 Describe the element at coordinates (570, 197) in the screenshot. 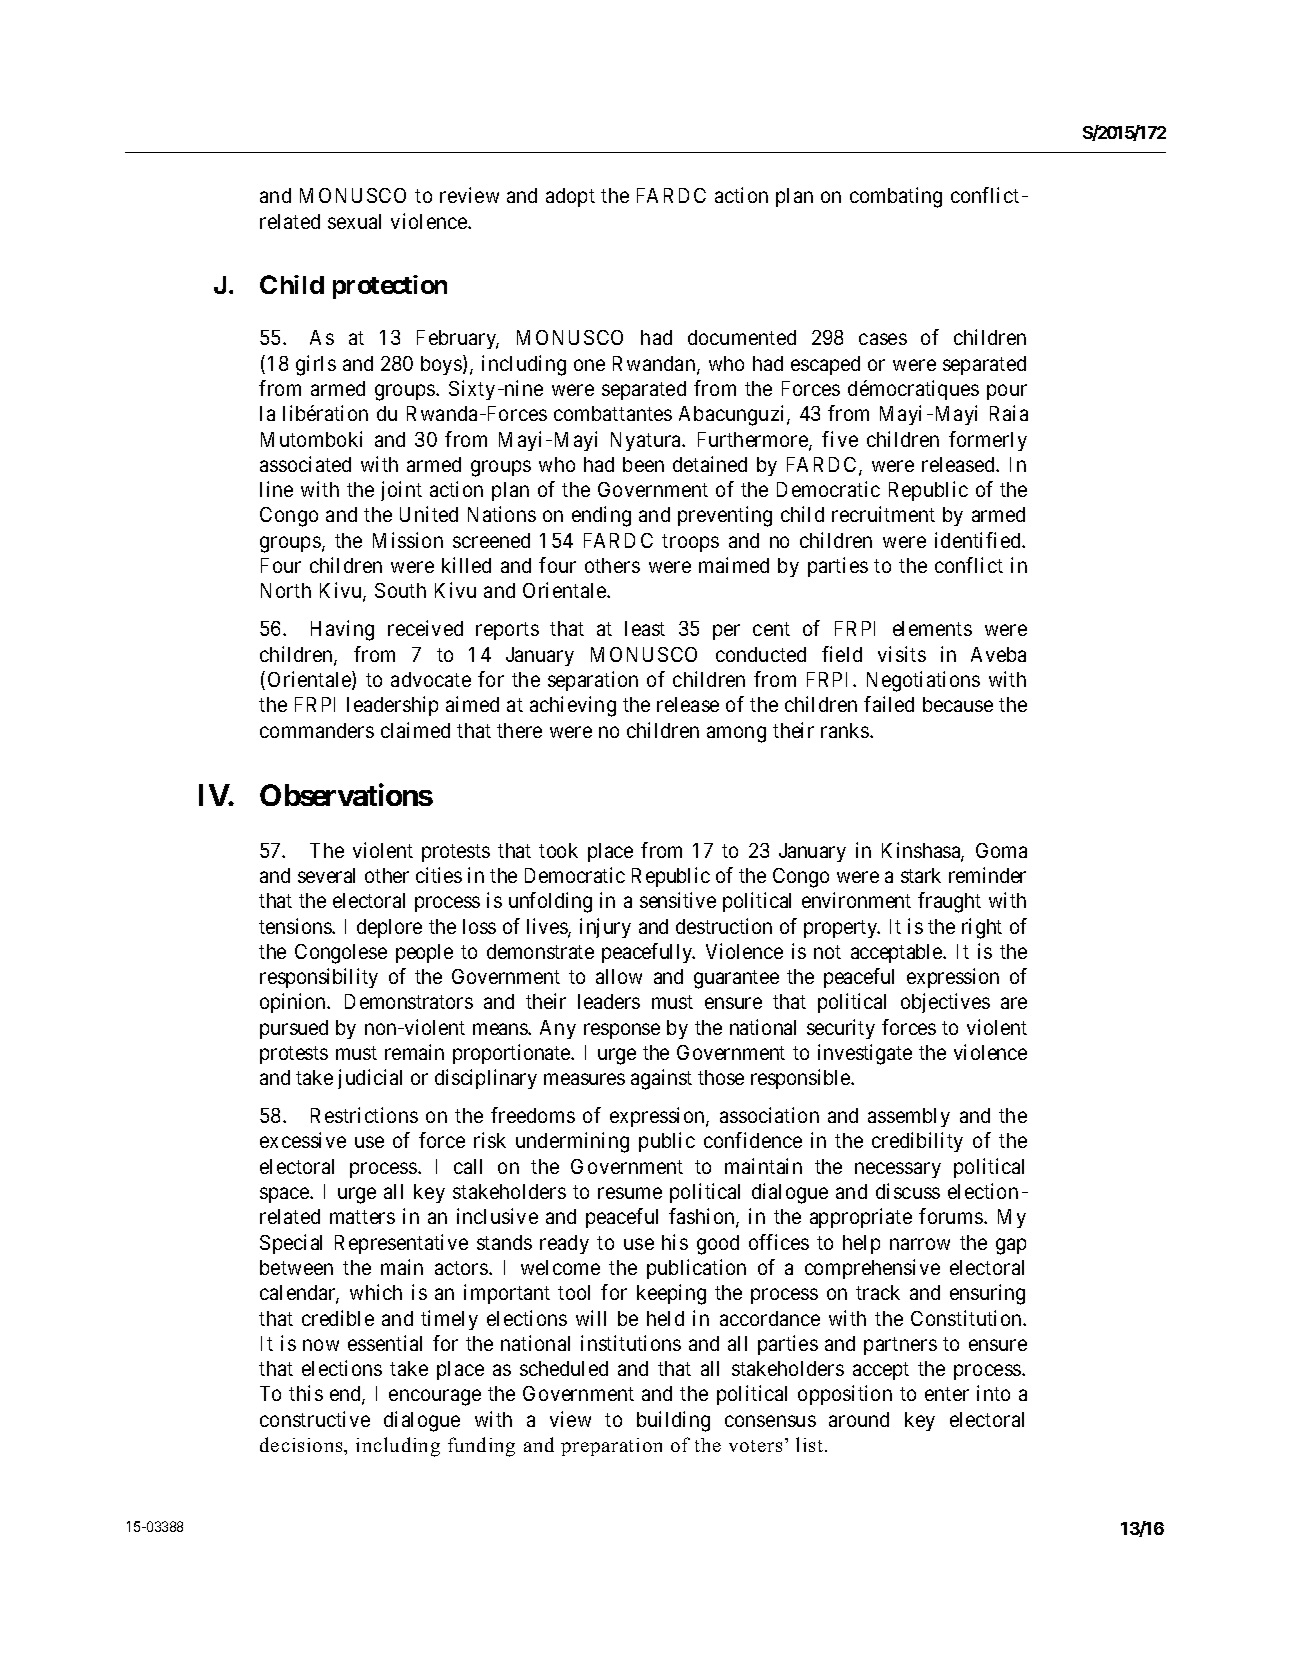

I see `adopt` at that location.
